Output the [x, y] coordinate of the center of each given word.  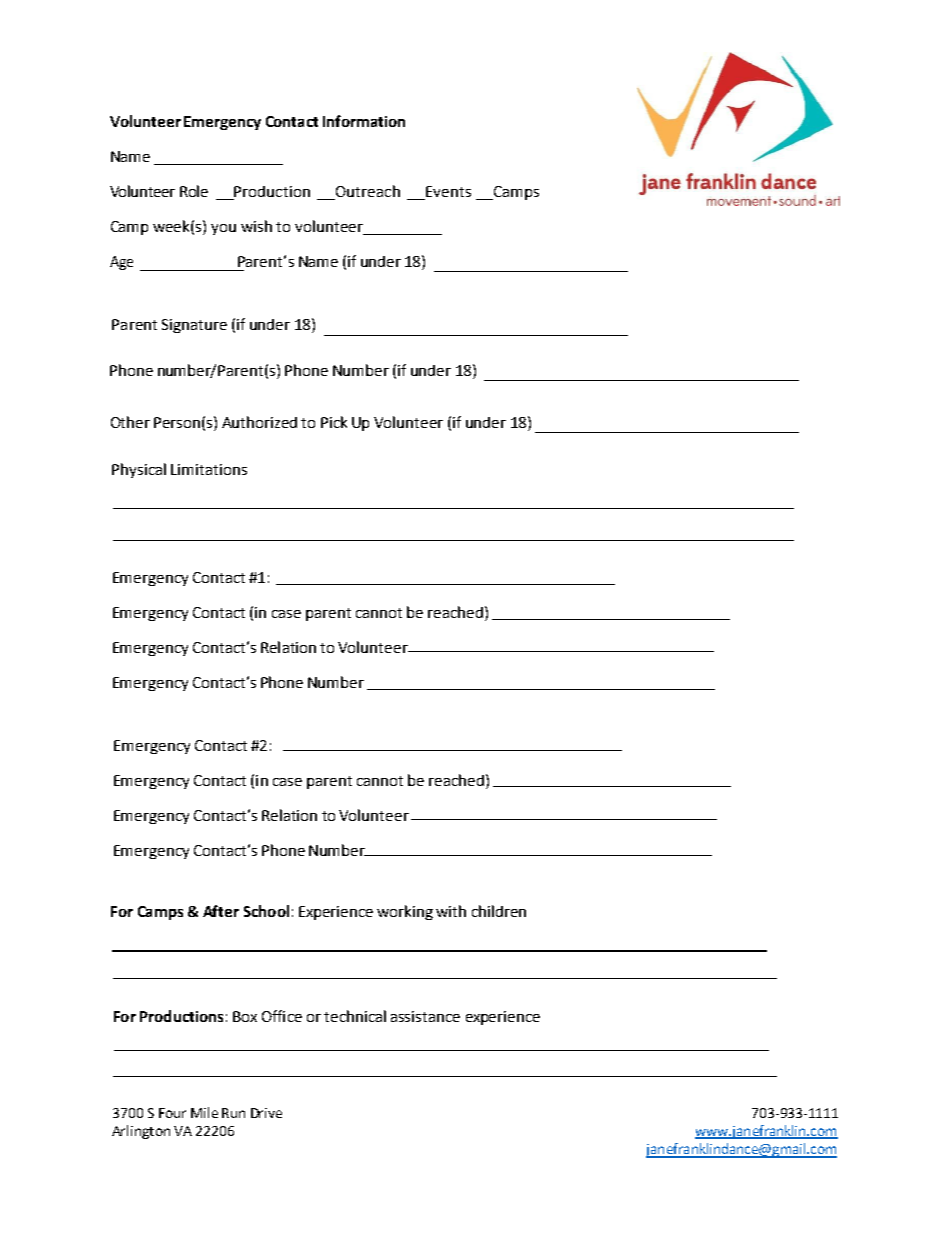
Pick [334, 422]
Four [172, 1113]
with [451, 911]
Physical [139, 470]
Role [194, 191]
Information [364, 121]
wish [256, 226]
